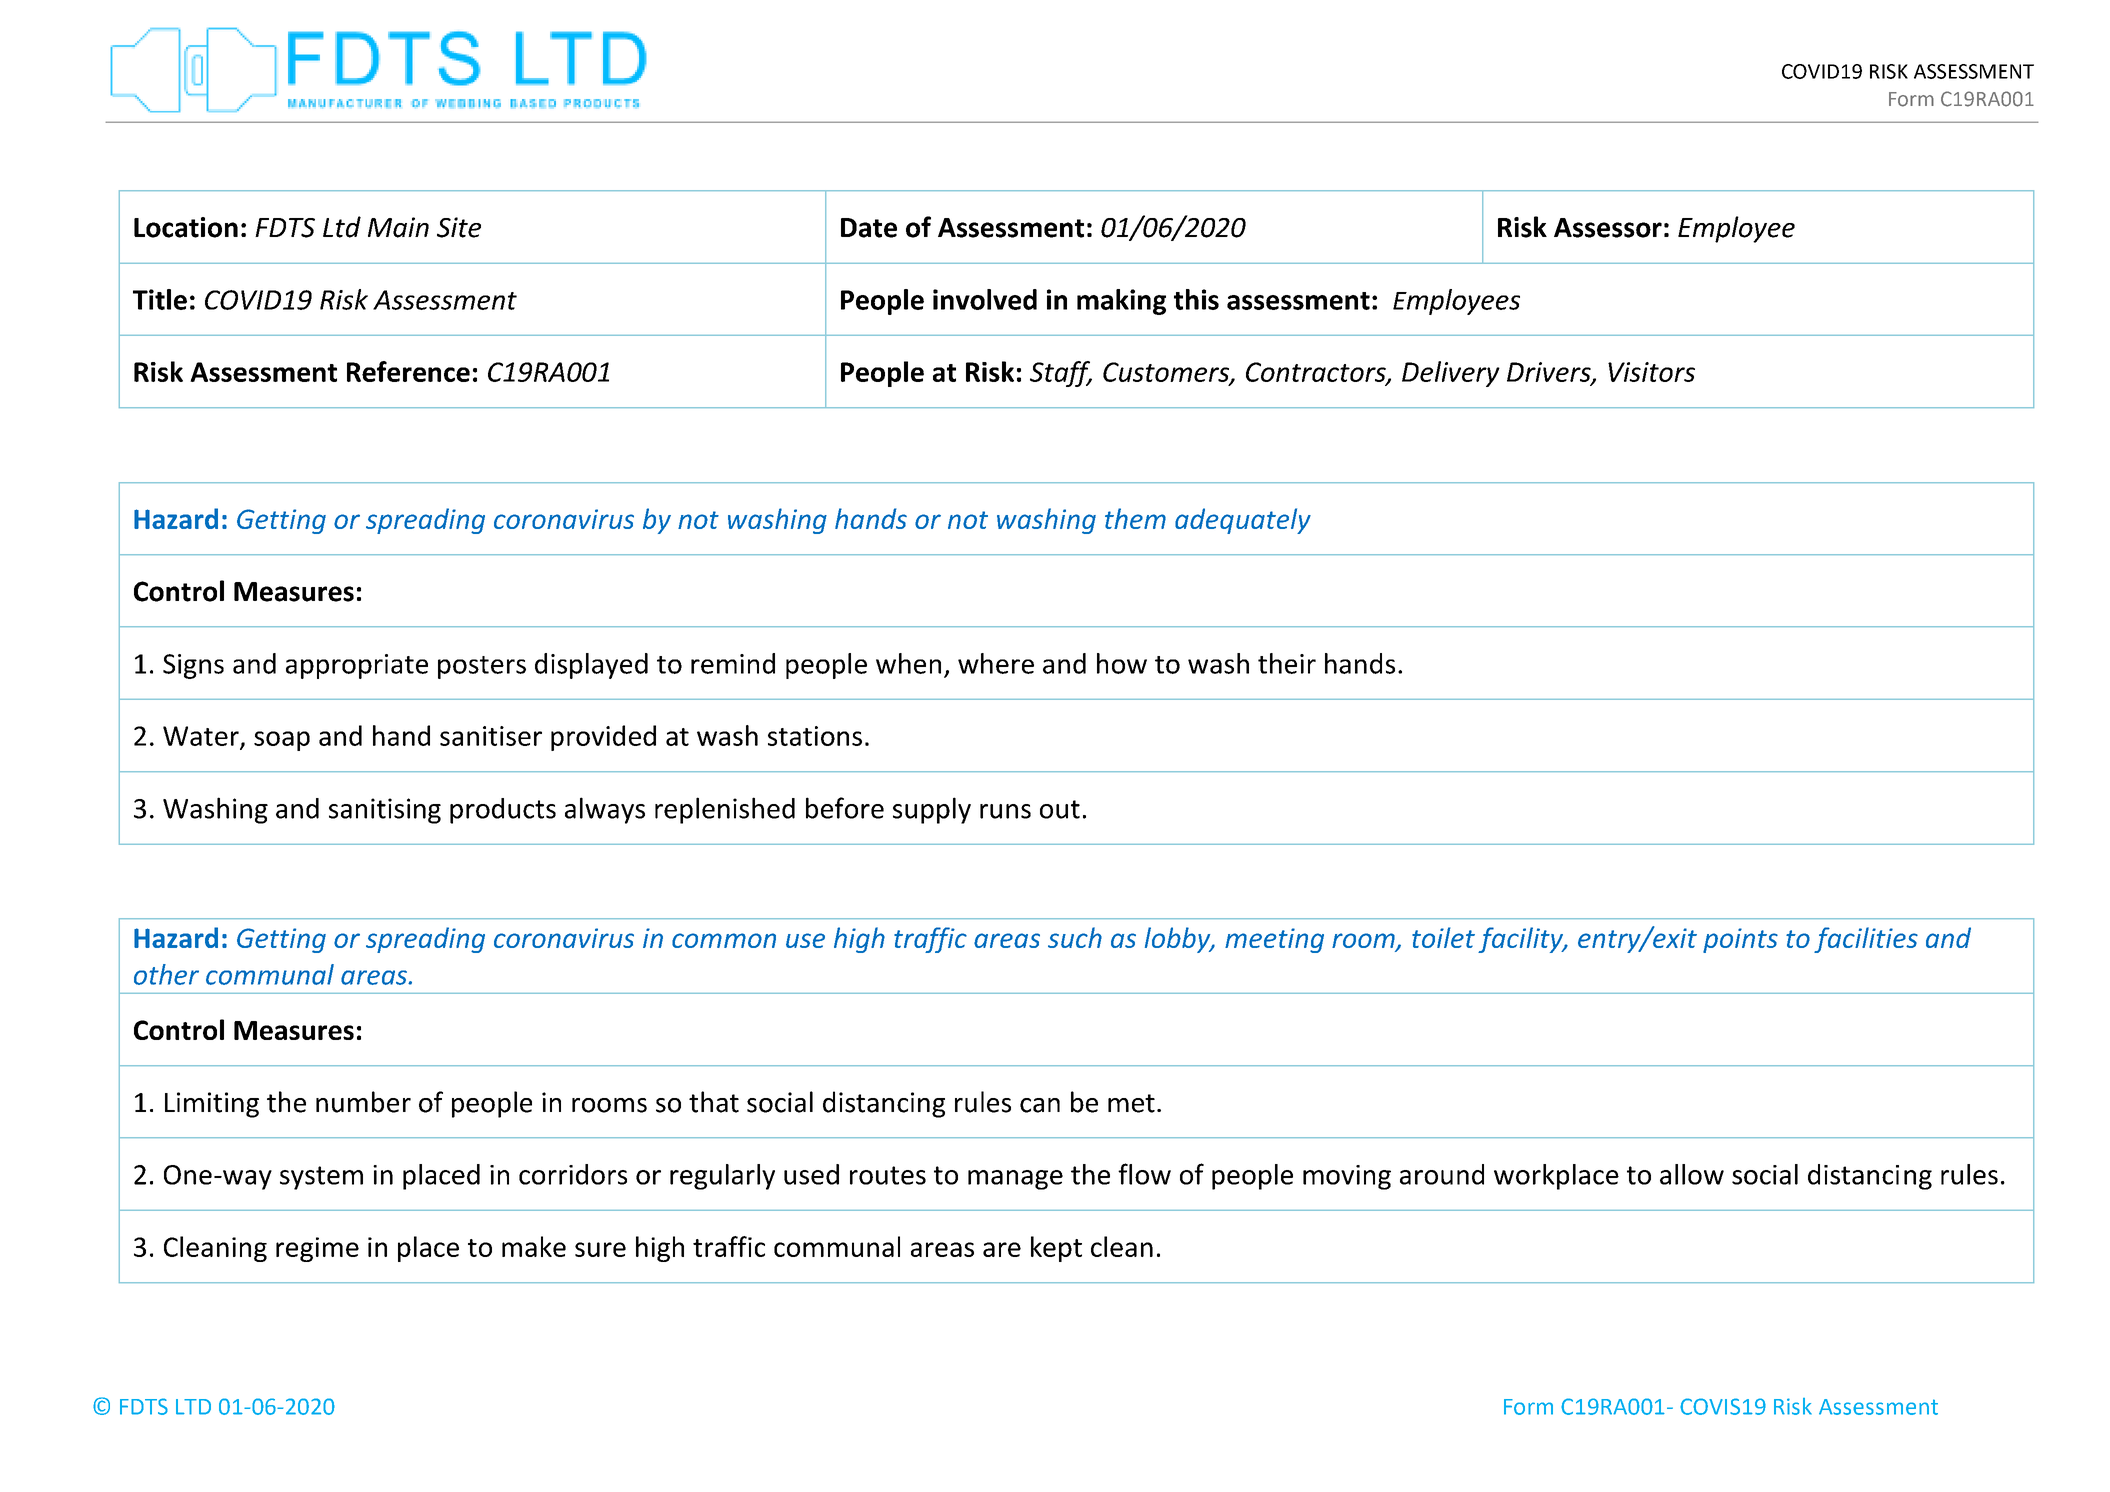  I want to click on involved, so click(985, 299).
